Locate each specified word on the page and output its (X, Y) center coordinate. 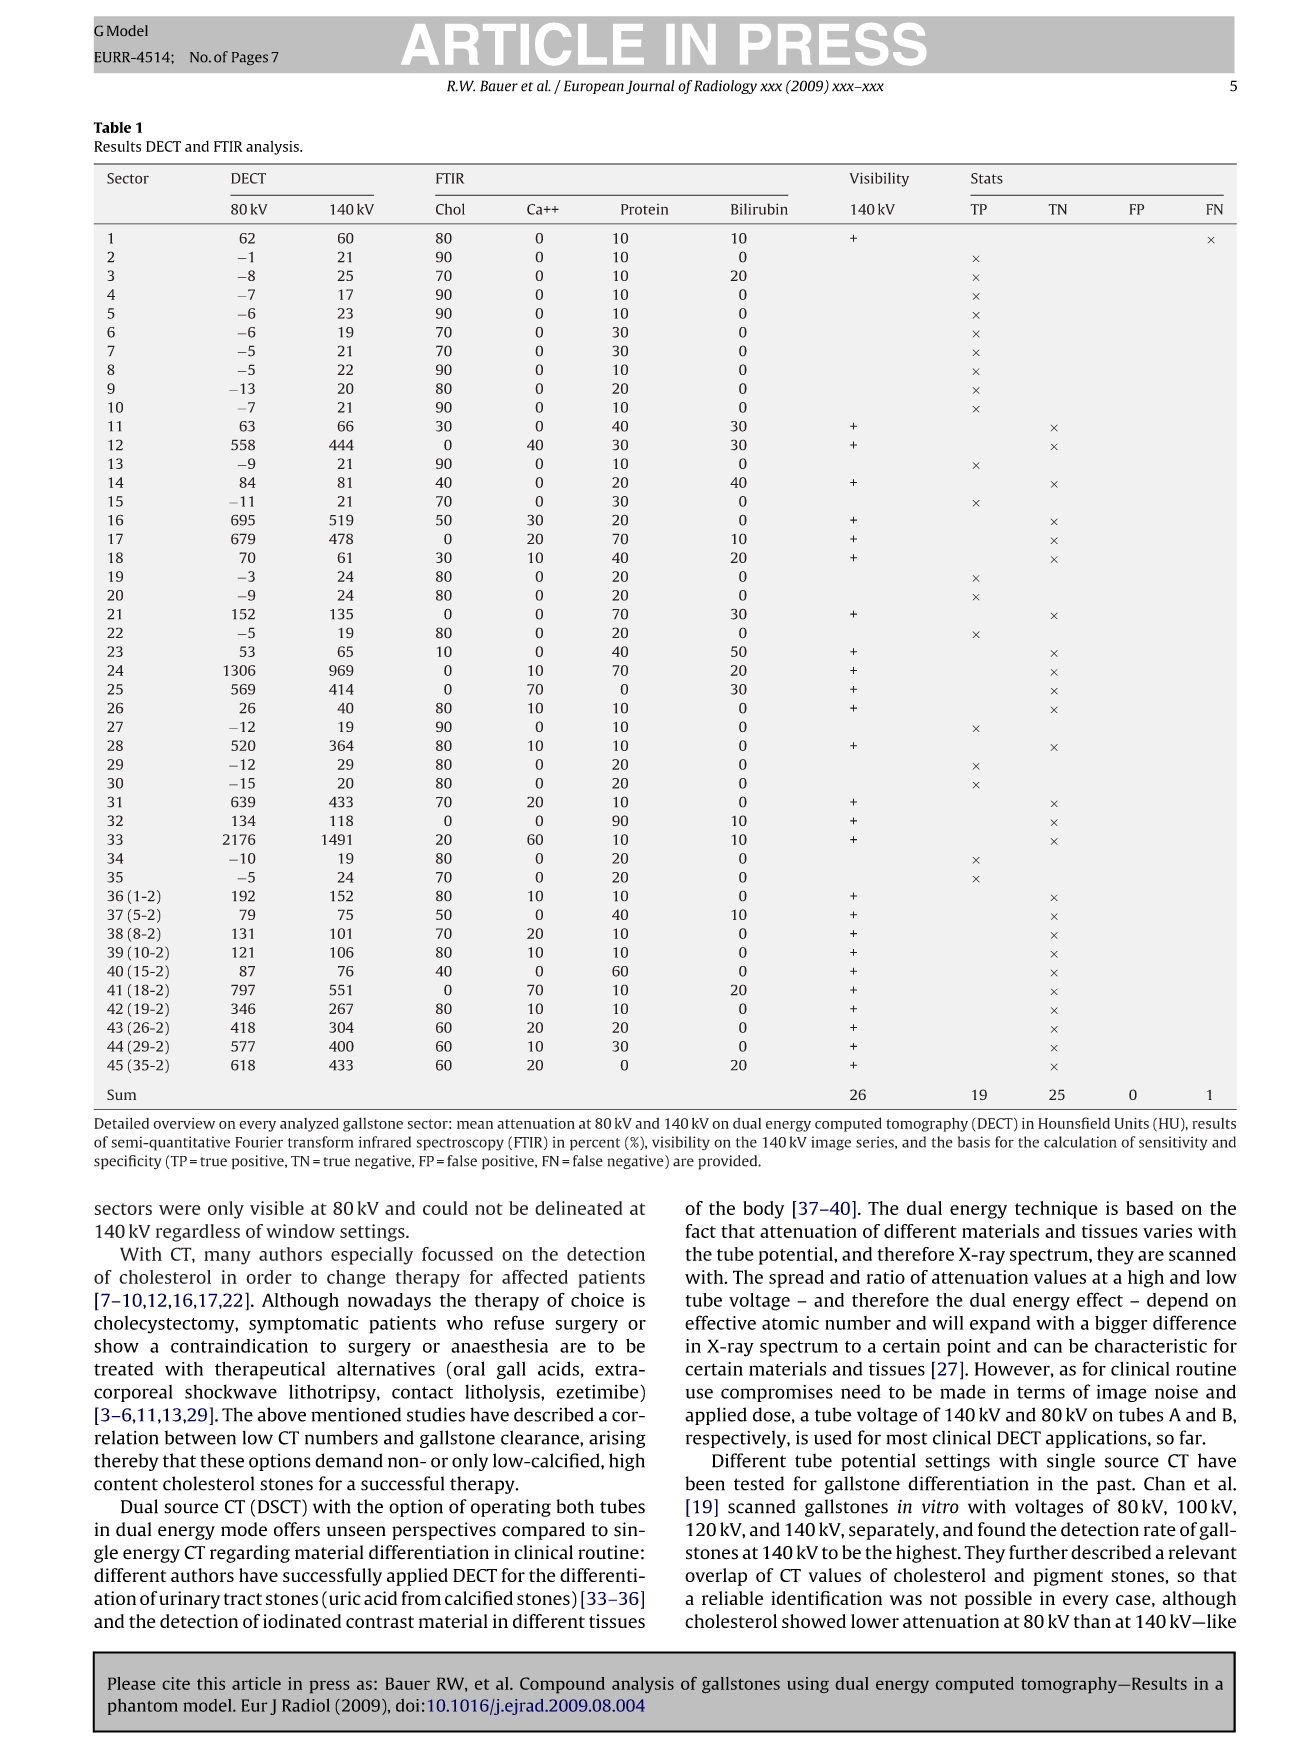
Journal (650, 87)
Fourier (259, 1142)
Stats (987, 178)
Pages (250, 58)
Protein (644, 209)
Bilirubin (759, 209)
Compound (562, 1685)
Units (1131, 1123)
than (1092, 1621)
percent (595, 1144)
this (211, 1683)
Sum (121, 1094)
